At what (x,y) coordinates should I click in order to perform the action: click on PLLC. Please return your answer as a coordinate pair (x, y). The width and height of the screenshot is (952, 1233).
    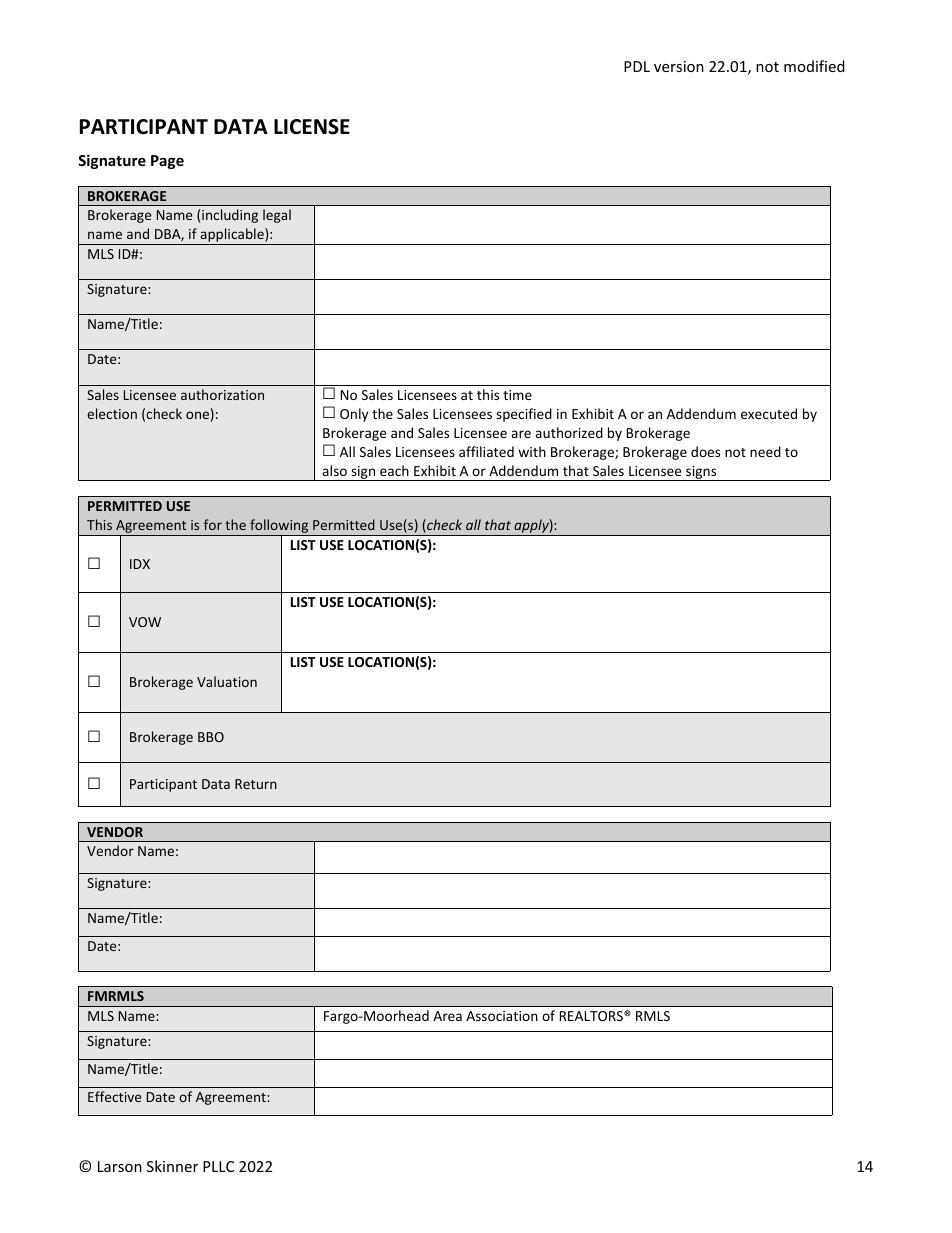
    Looking at the image, I should click on (218, 1166).
